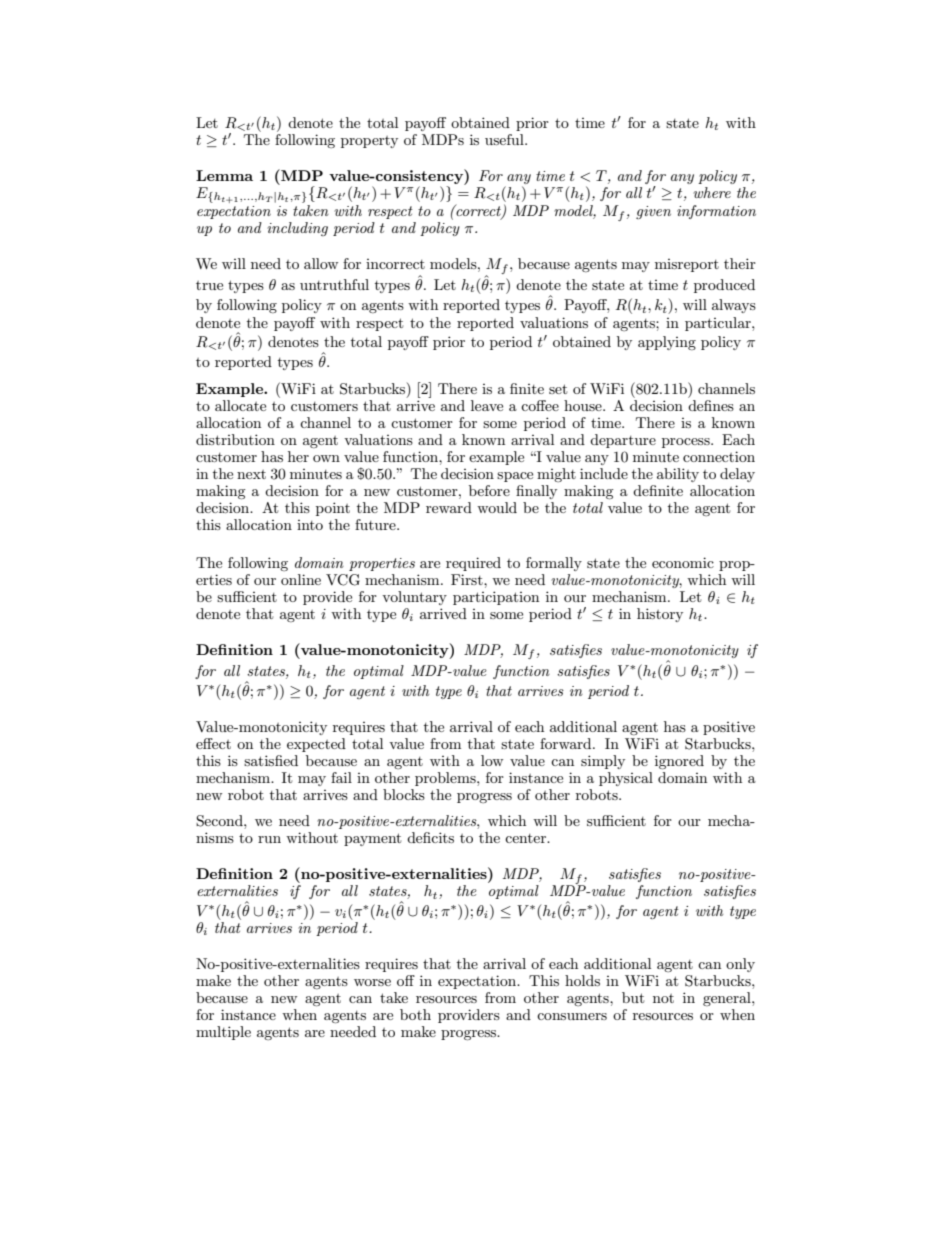 The height and width of the screenshot is (1233, 952). Describe the element at coordinates (224, 175) in the screenshot. I see `Lemma` at that location.
